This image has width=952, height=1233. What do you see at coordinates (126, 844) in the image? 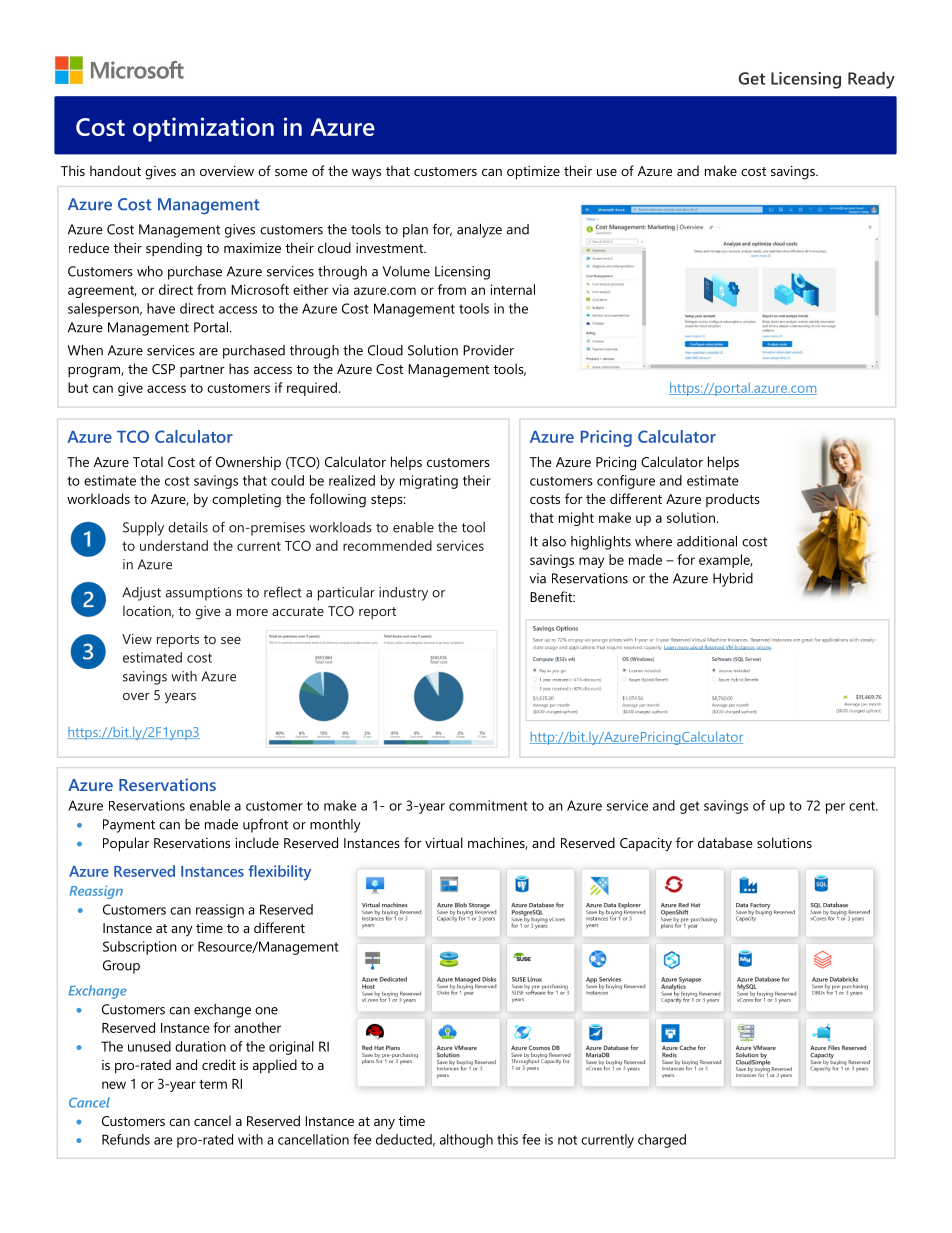
I see `Popular` at bounding box center [126, 844].
